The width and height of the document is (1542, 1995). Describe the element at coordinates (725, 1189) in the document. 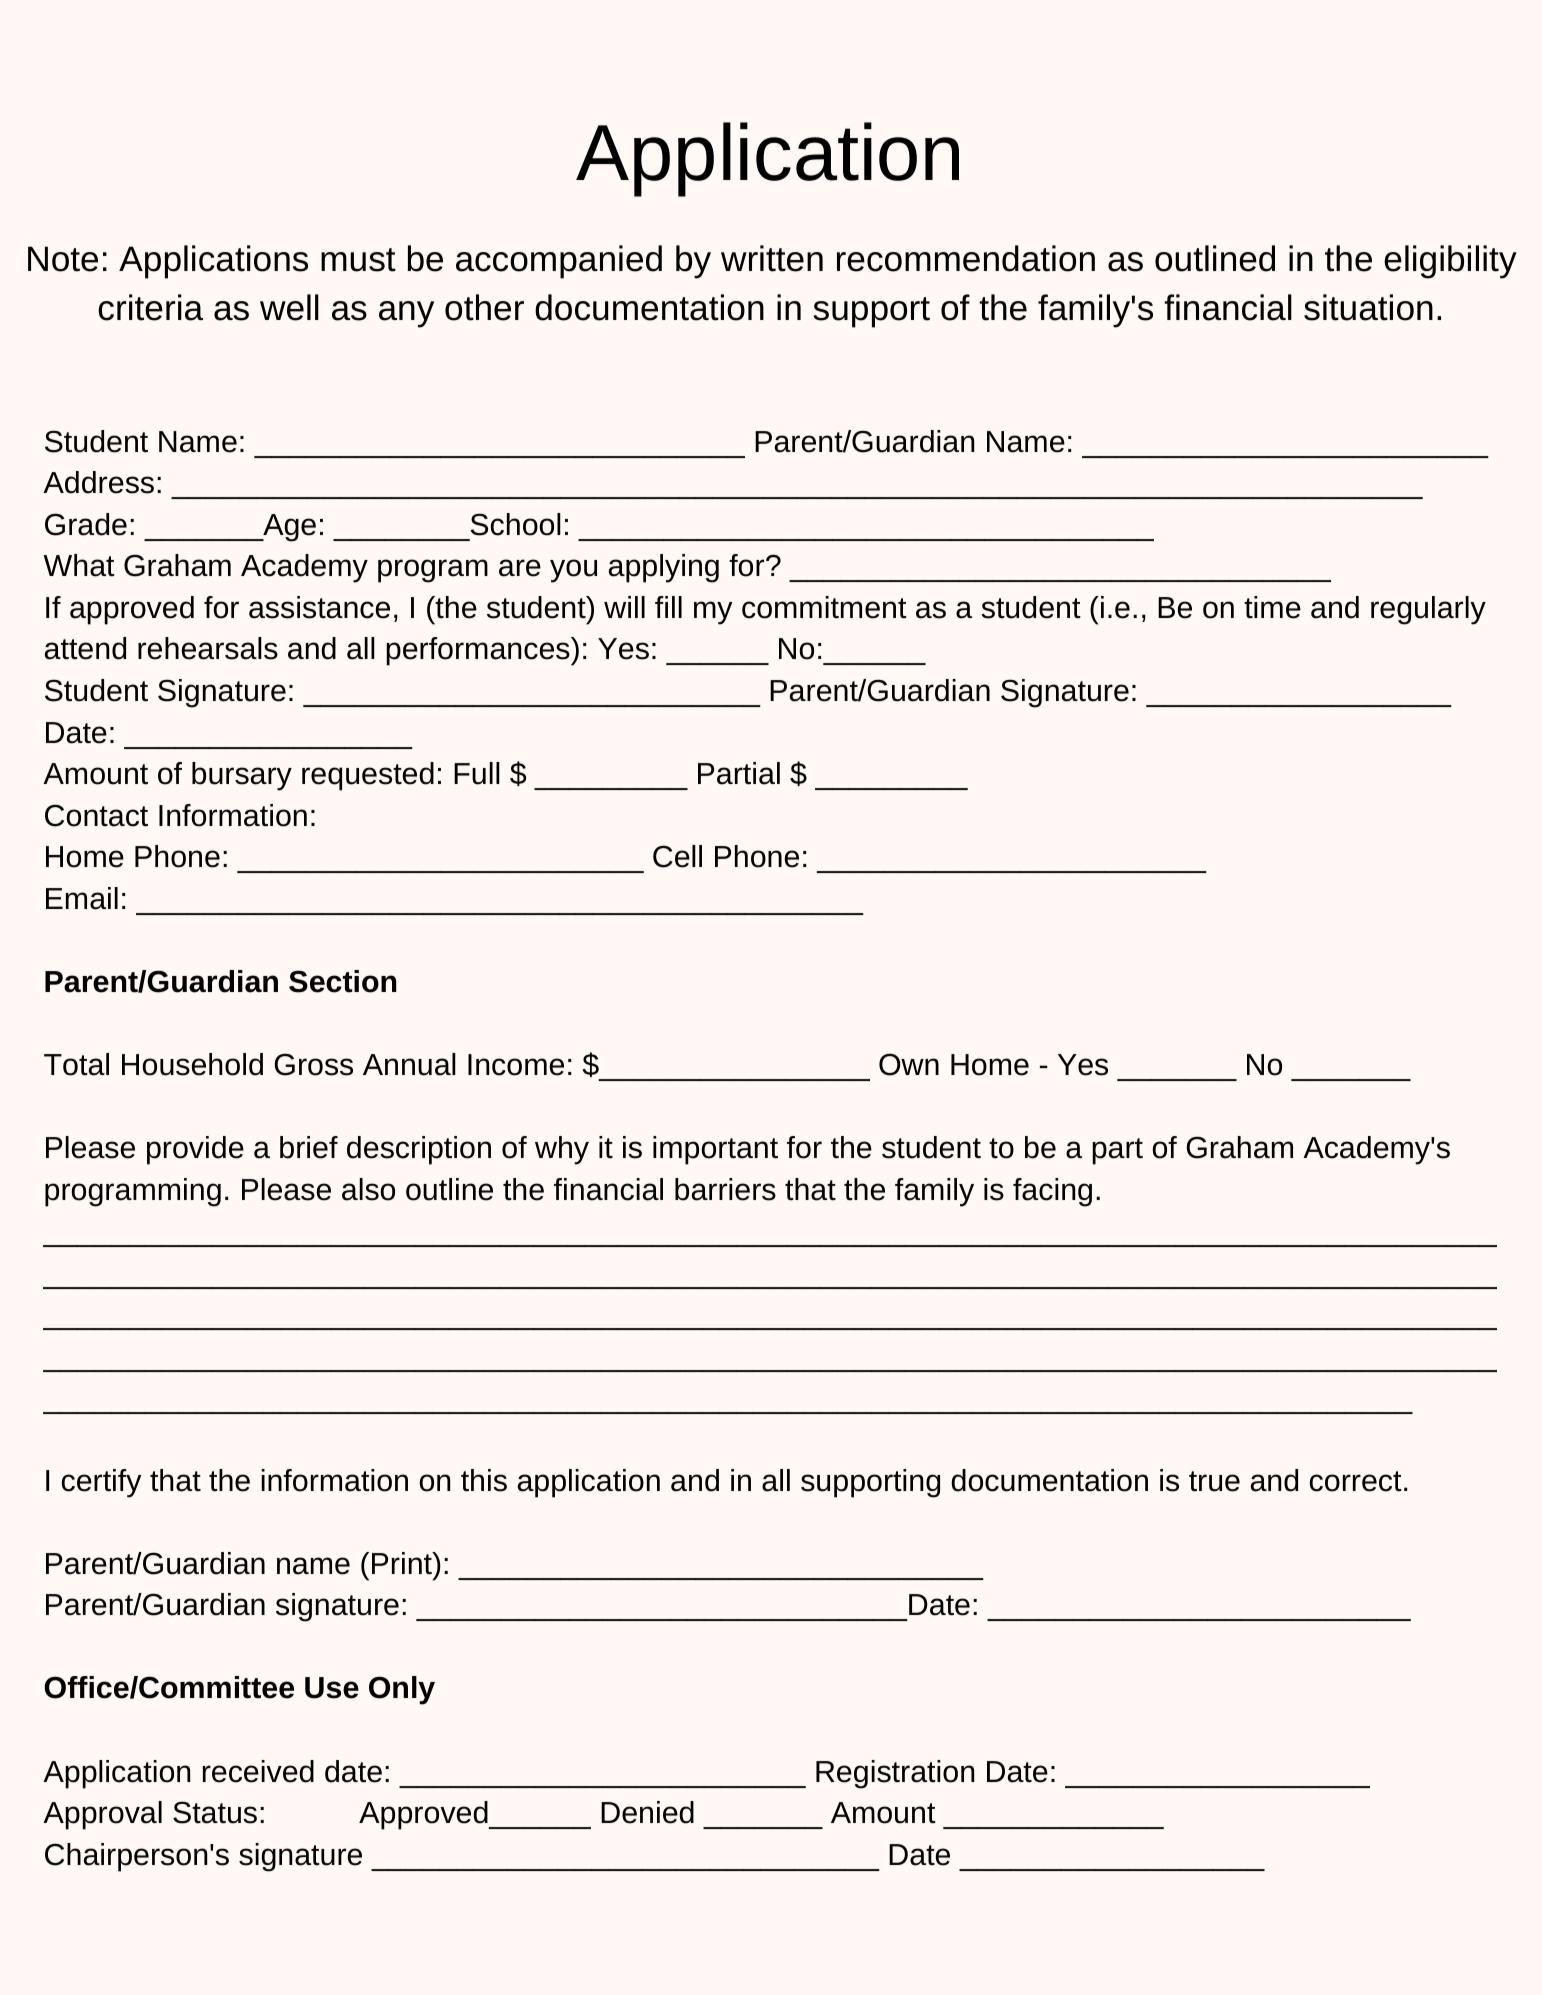

I see `barriers` at that location.
